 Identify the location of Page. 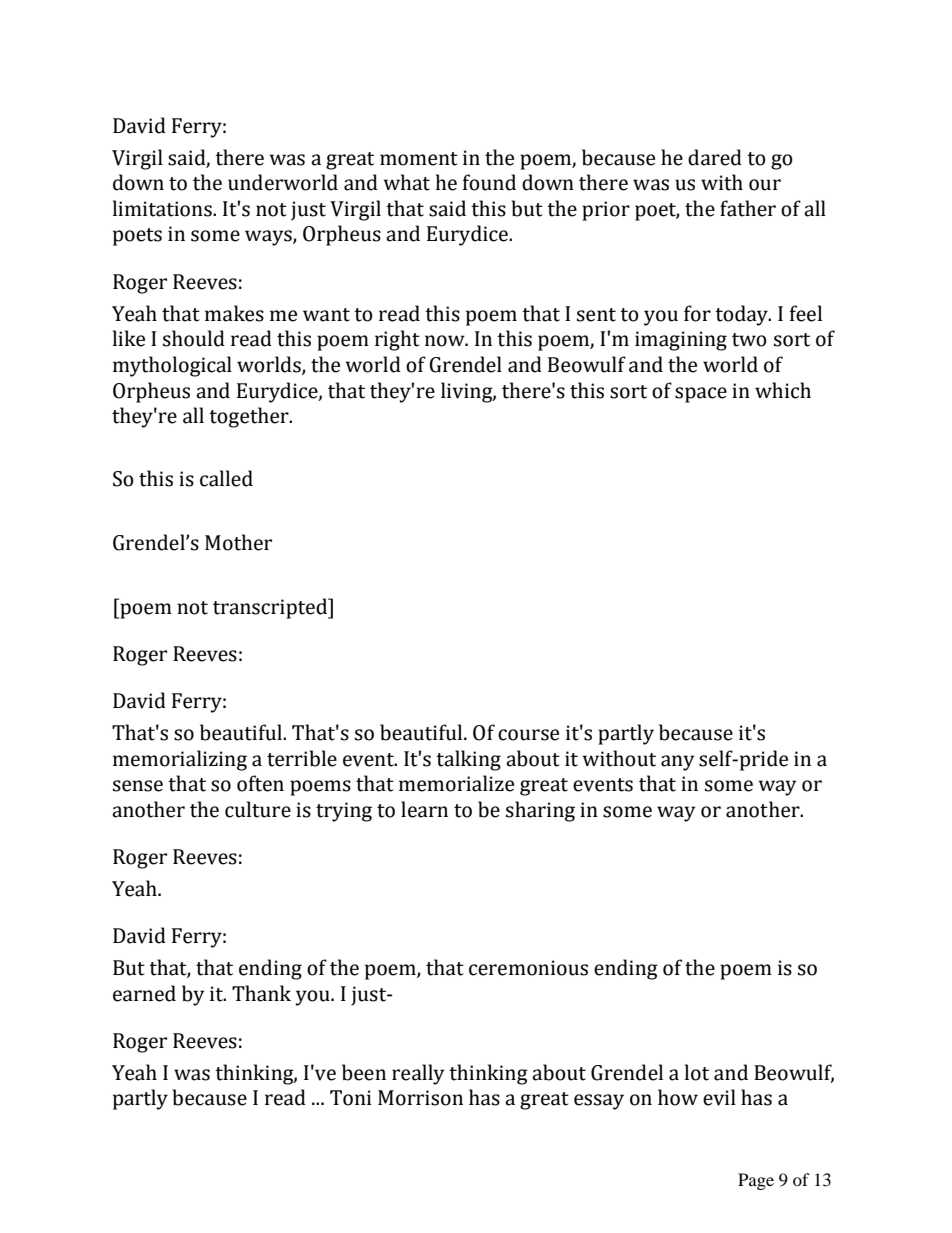
(756, 1181).
